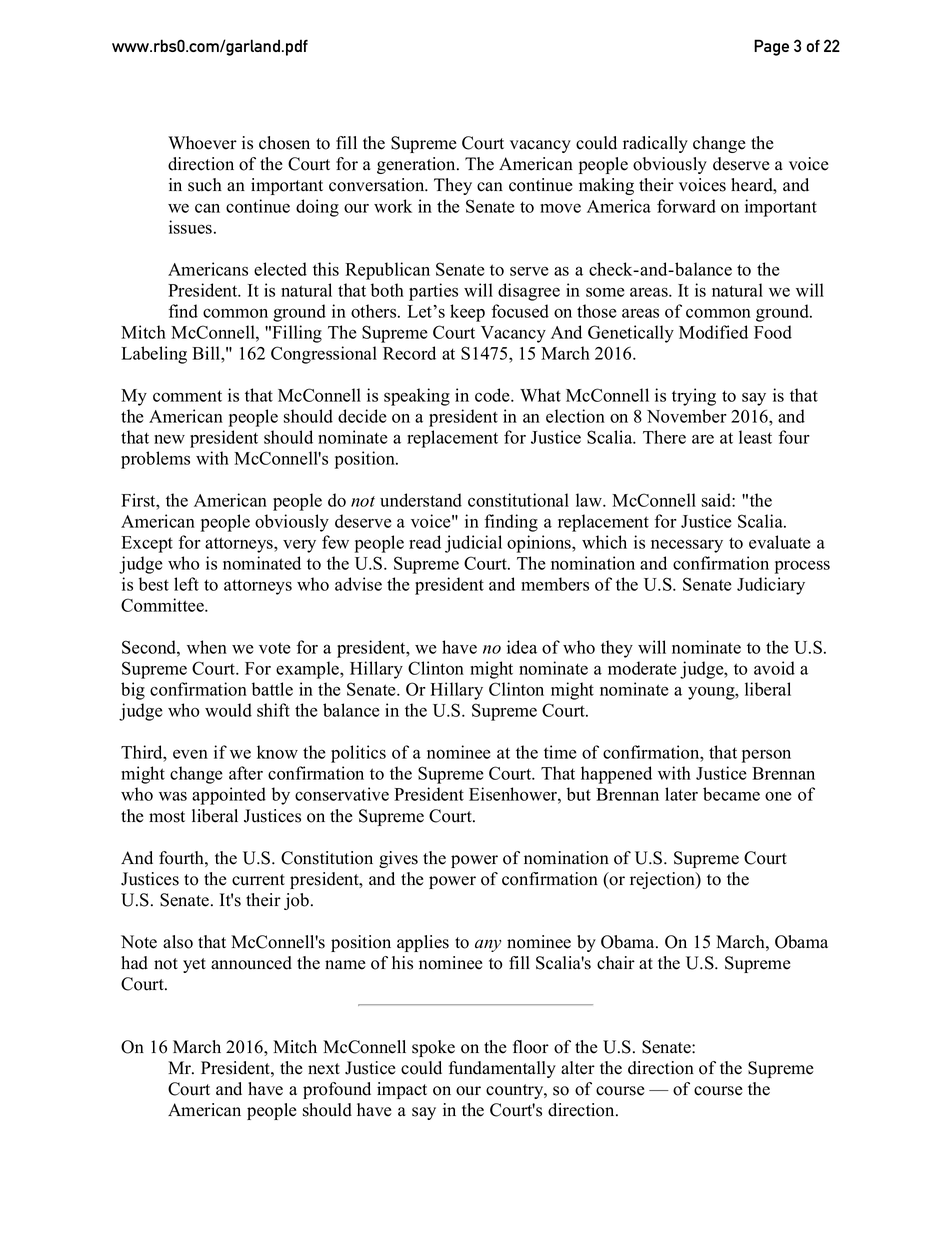 This image has width=952, height=1233. Describe the element at coordinates (324, 1069) in the image. I see `next` at that location.
